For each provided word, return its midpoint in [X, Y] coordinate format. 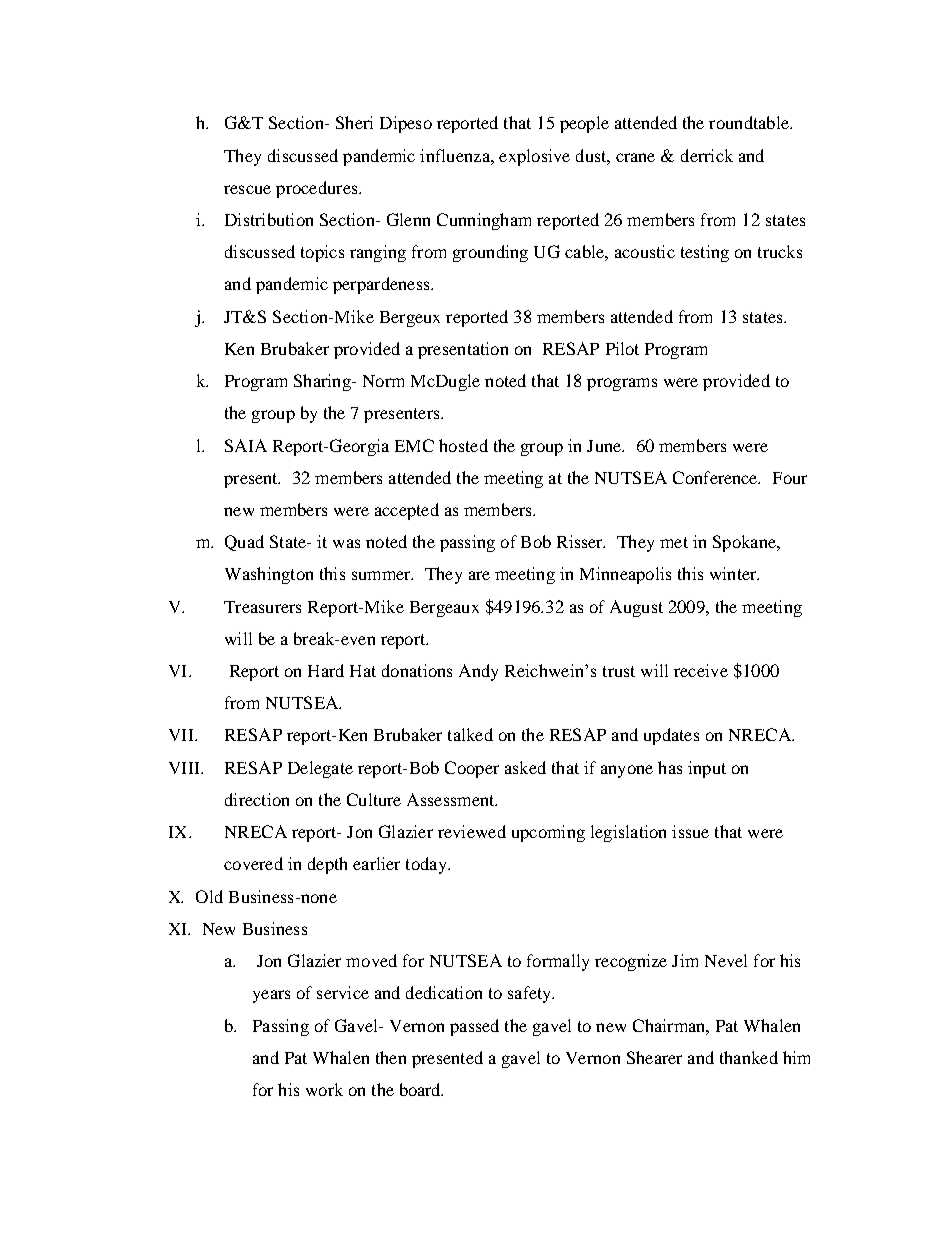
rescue [247, 189]
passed [474, 1027]
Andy [478, 672]
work [324, 1089]
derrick [707, 155]
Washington [269, 575]
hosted [463, 445]
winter [734, 573]
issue [690, 831]
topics [322, 253]
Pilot [622, 348]
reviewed [472, 831]
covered [253, 863]
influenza [456, 155]
